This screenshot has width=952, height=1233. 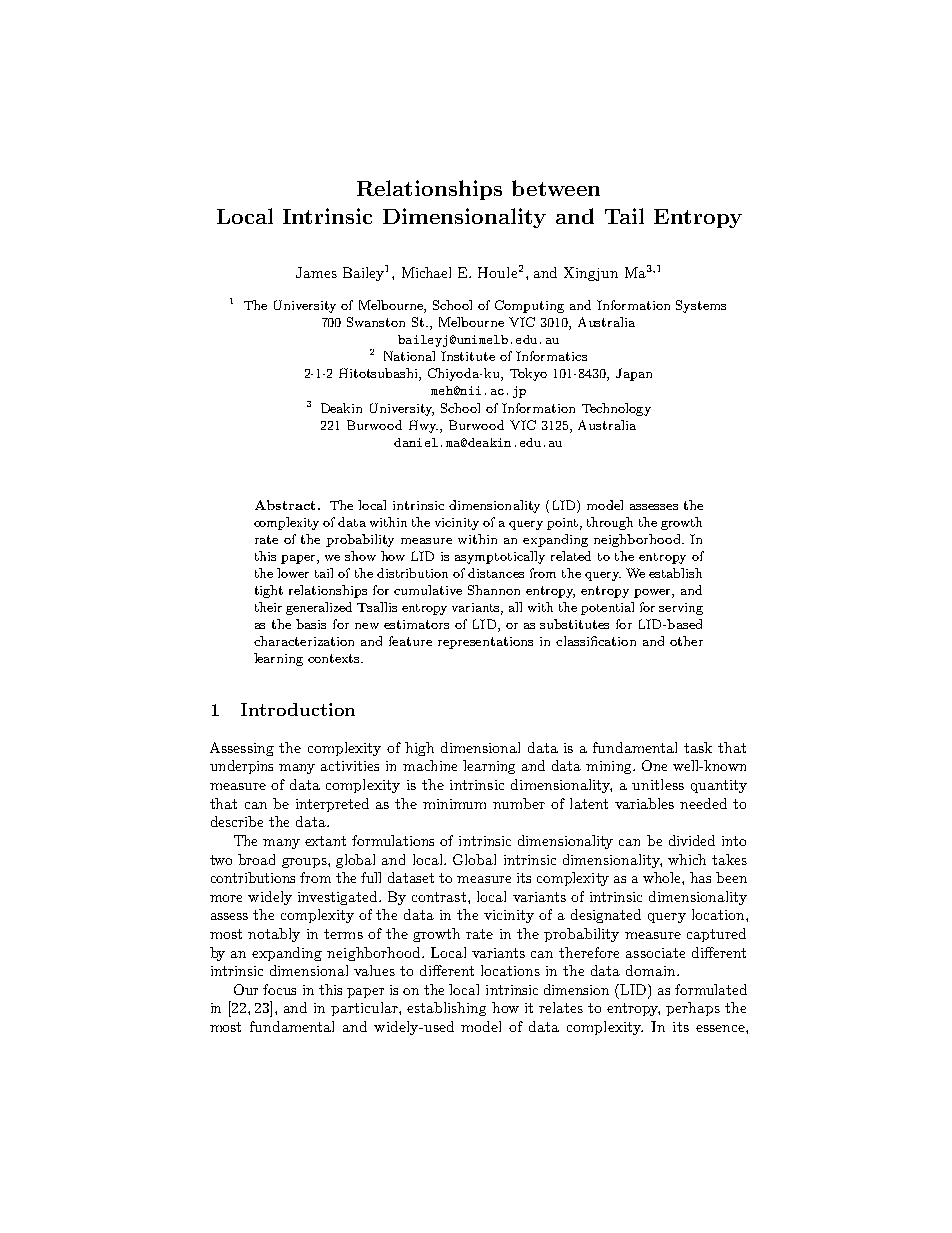 What do you see at coordinates (268, 607) in the screenshot?
I see `their` at bounding box center [268, 607].
